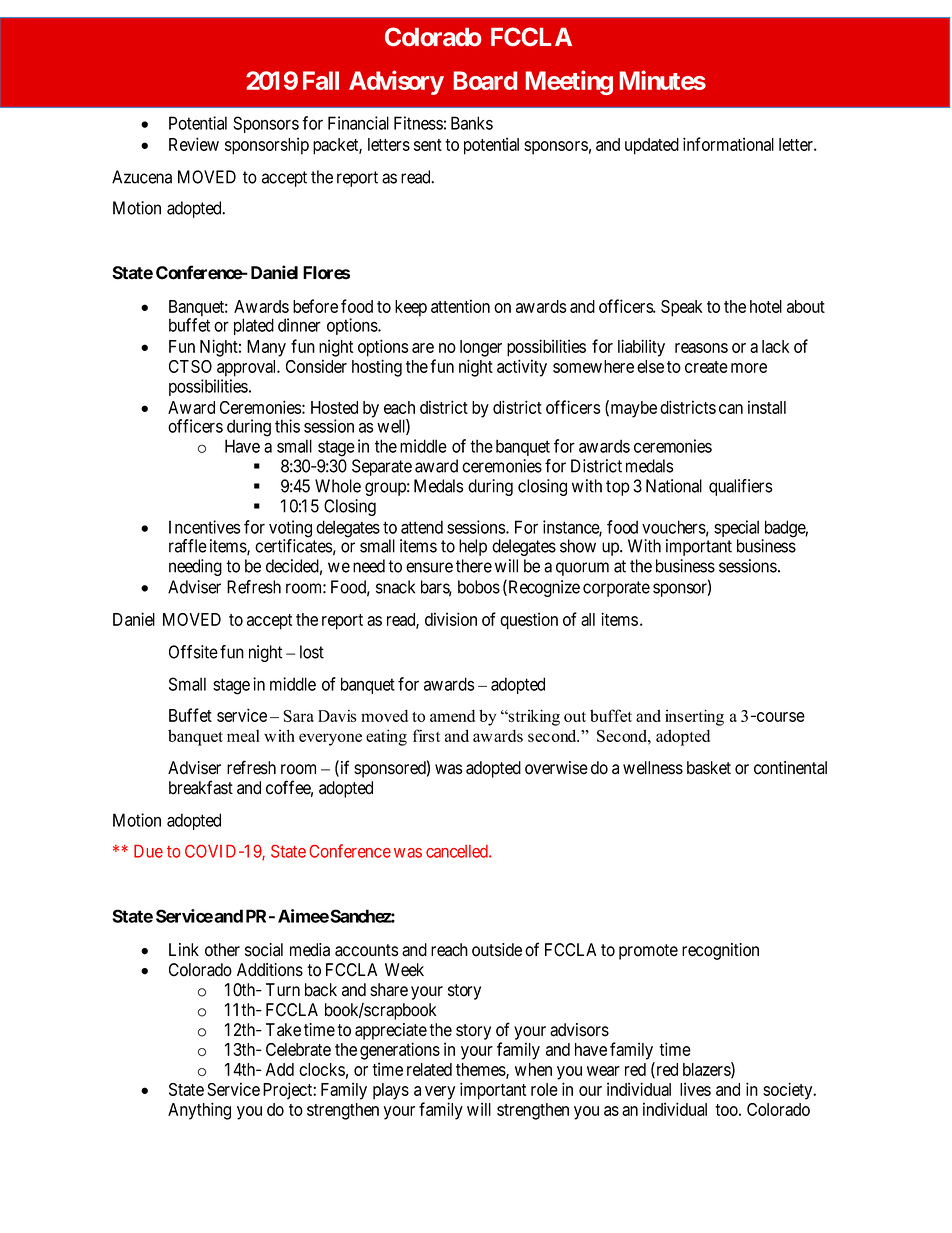 Image resolution: width=952 pixels, height=1233 pixels. Describe the element at coordinates (429, 1069) in the document. I see `related` at that location.
